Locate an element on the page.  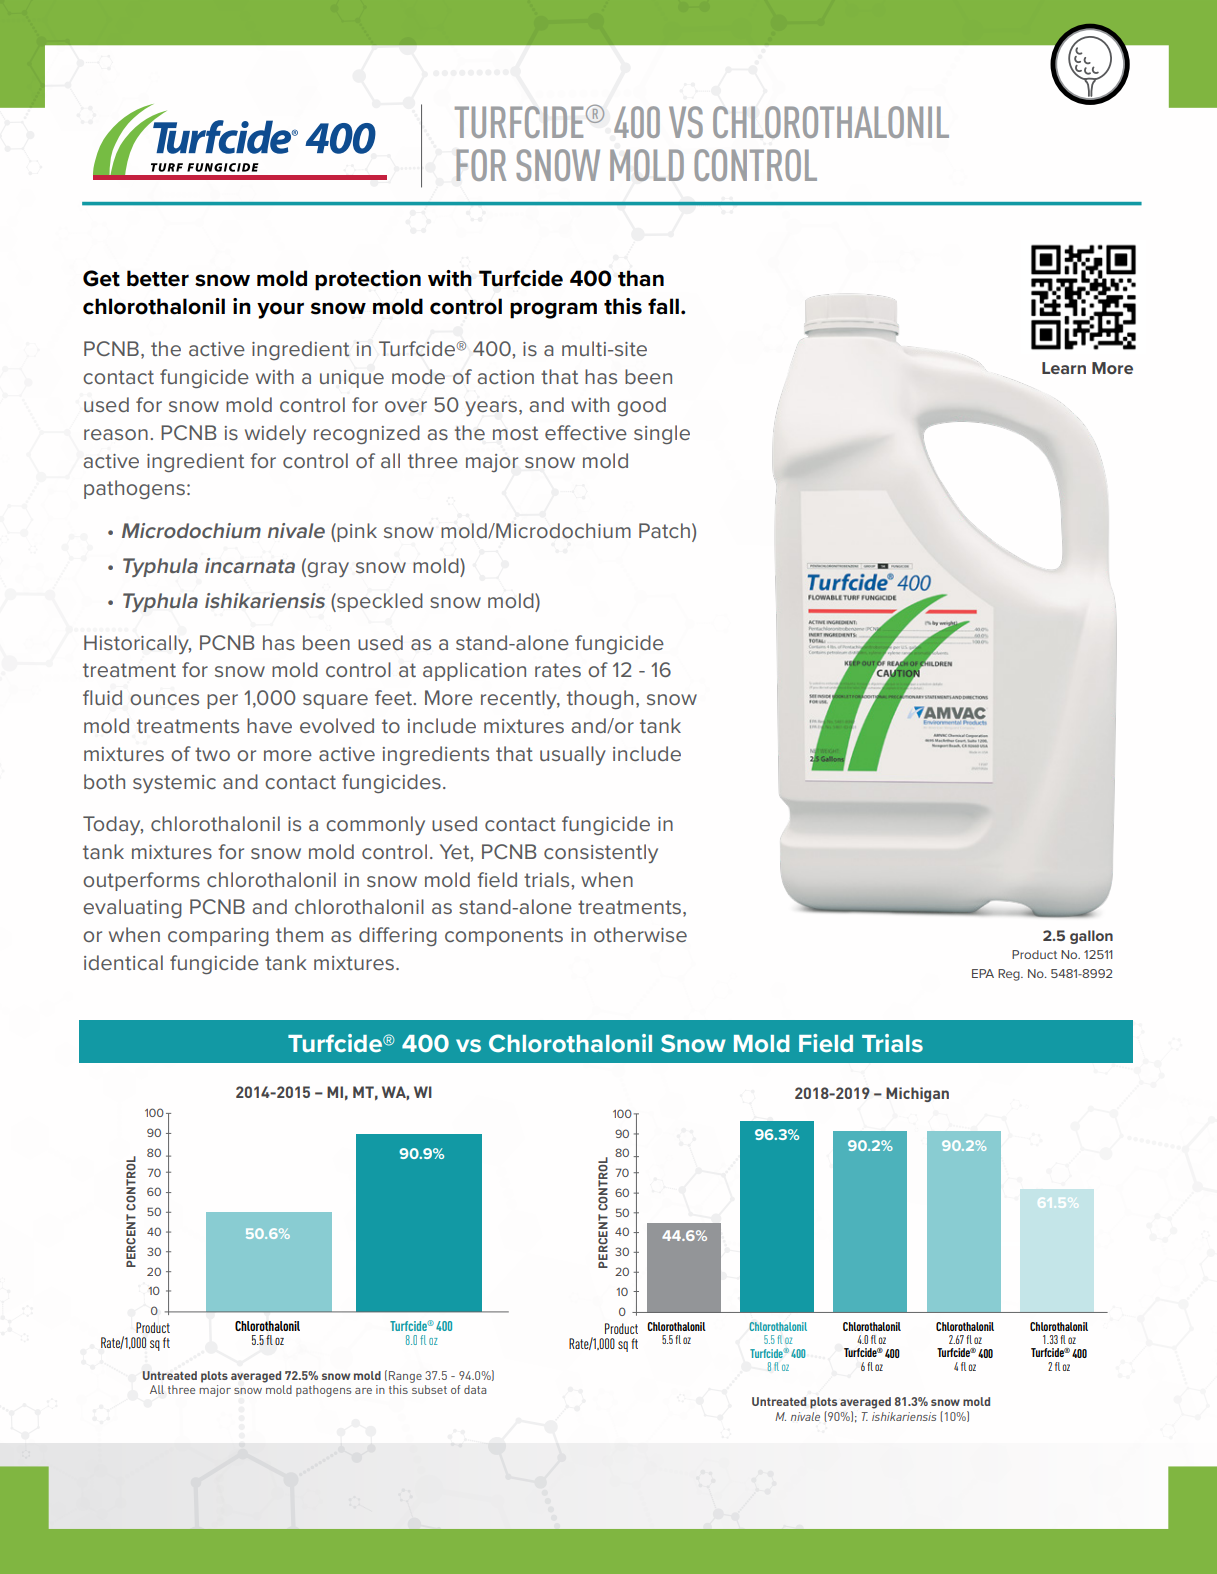
Range is located at coordinates (405, 1377).
